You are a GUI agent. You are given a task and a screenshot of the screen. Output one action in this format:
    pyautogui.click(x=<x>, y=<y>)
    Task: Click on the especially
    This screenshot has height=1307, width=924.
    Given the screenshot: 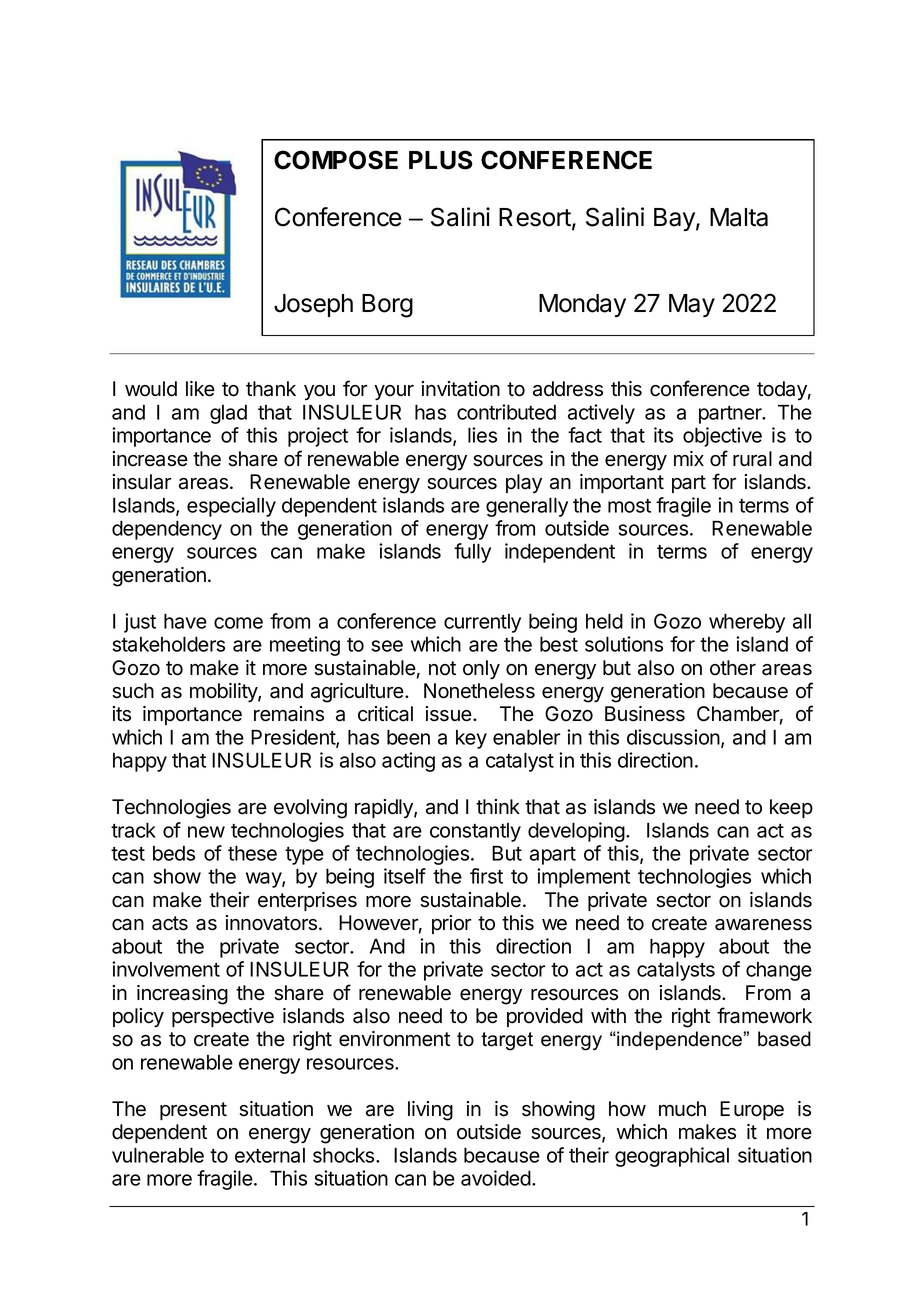 What is the action you would take?
    pyautogui.click(x=231, y=507)
